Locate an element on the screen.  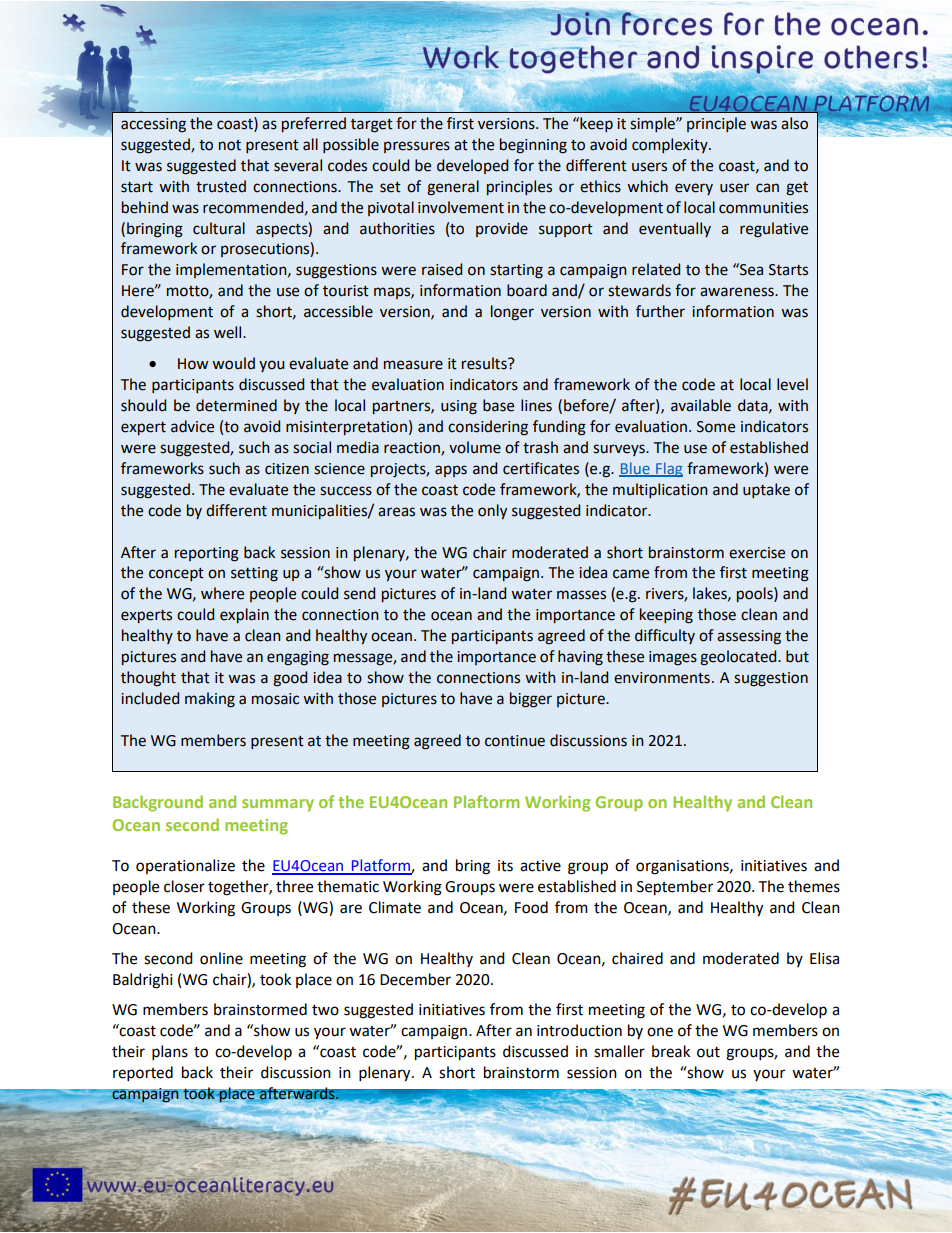
would is located at coordinates (233, 363).
